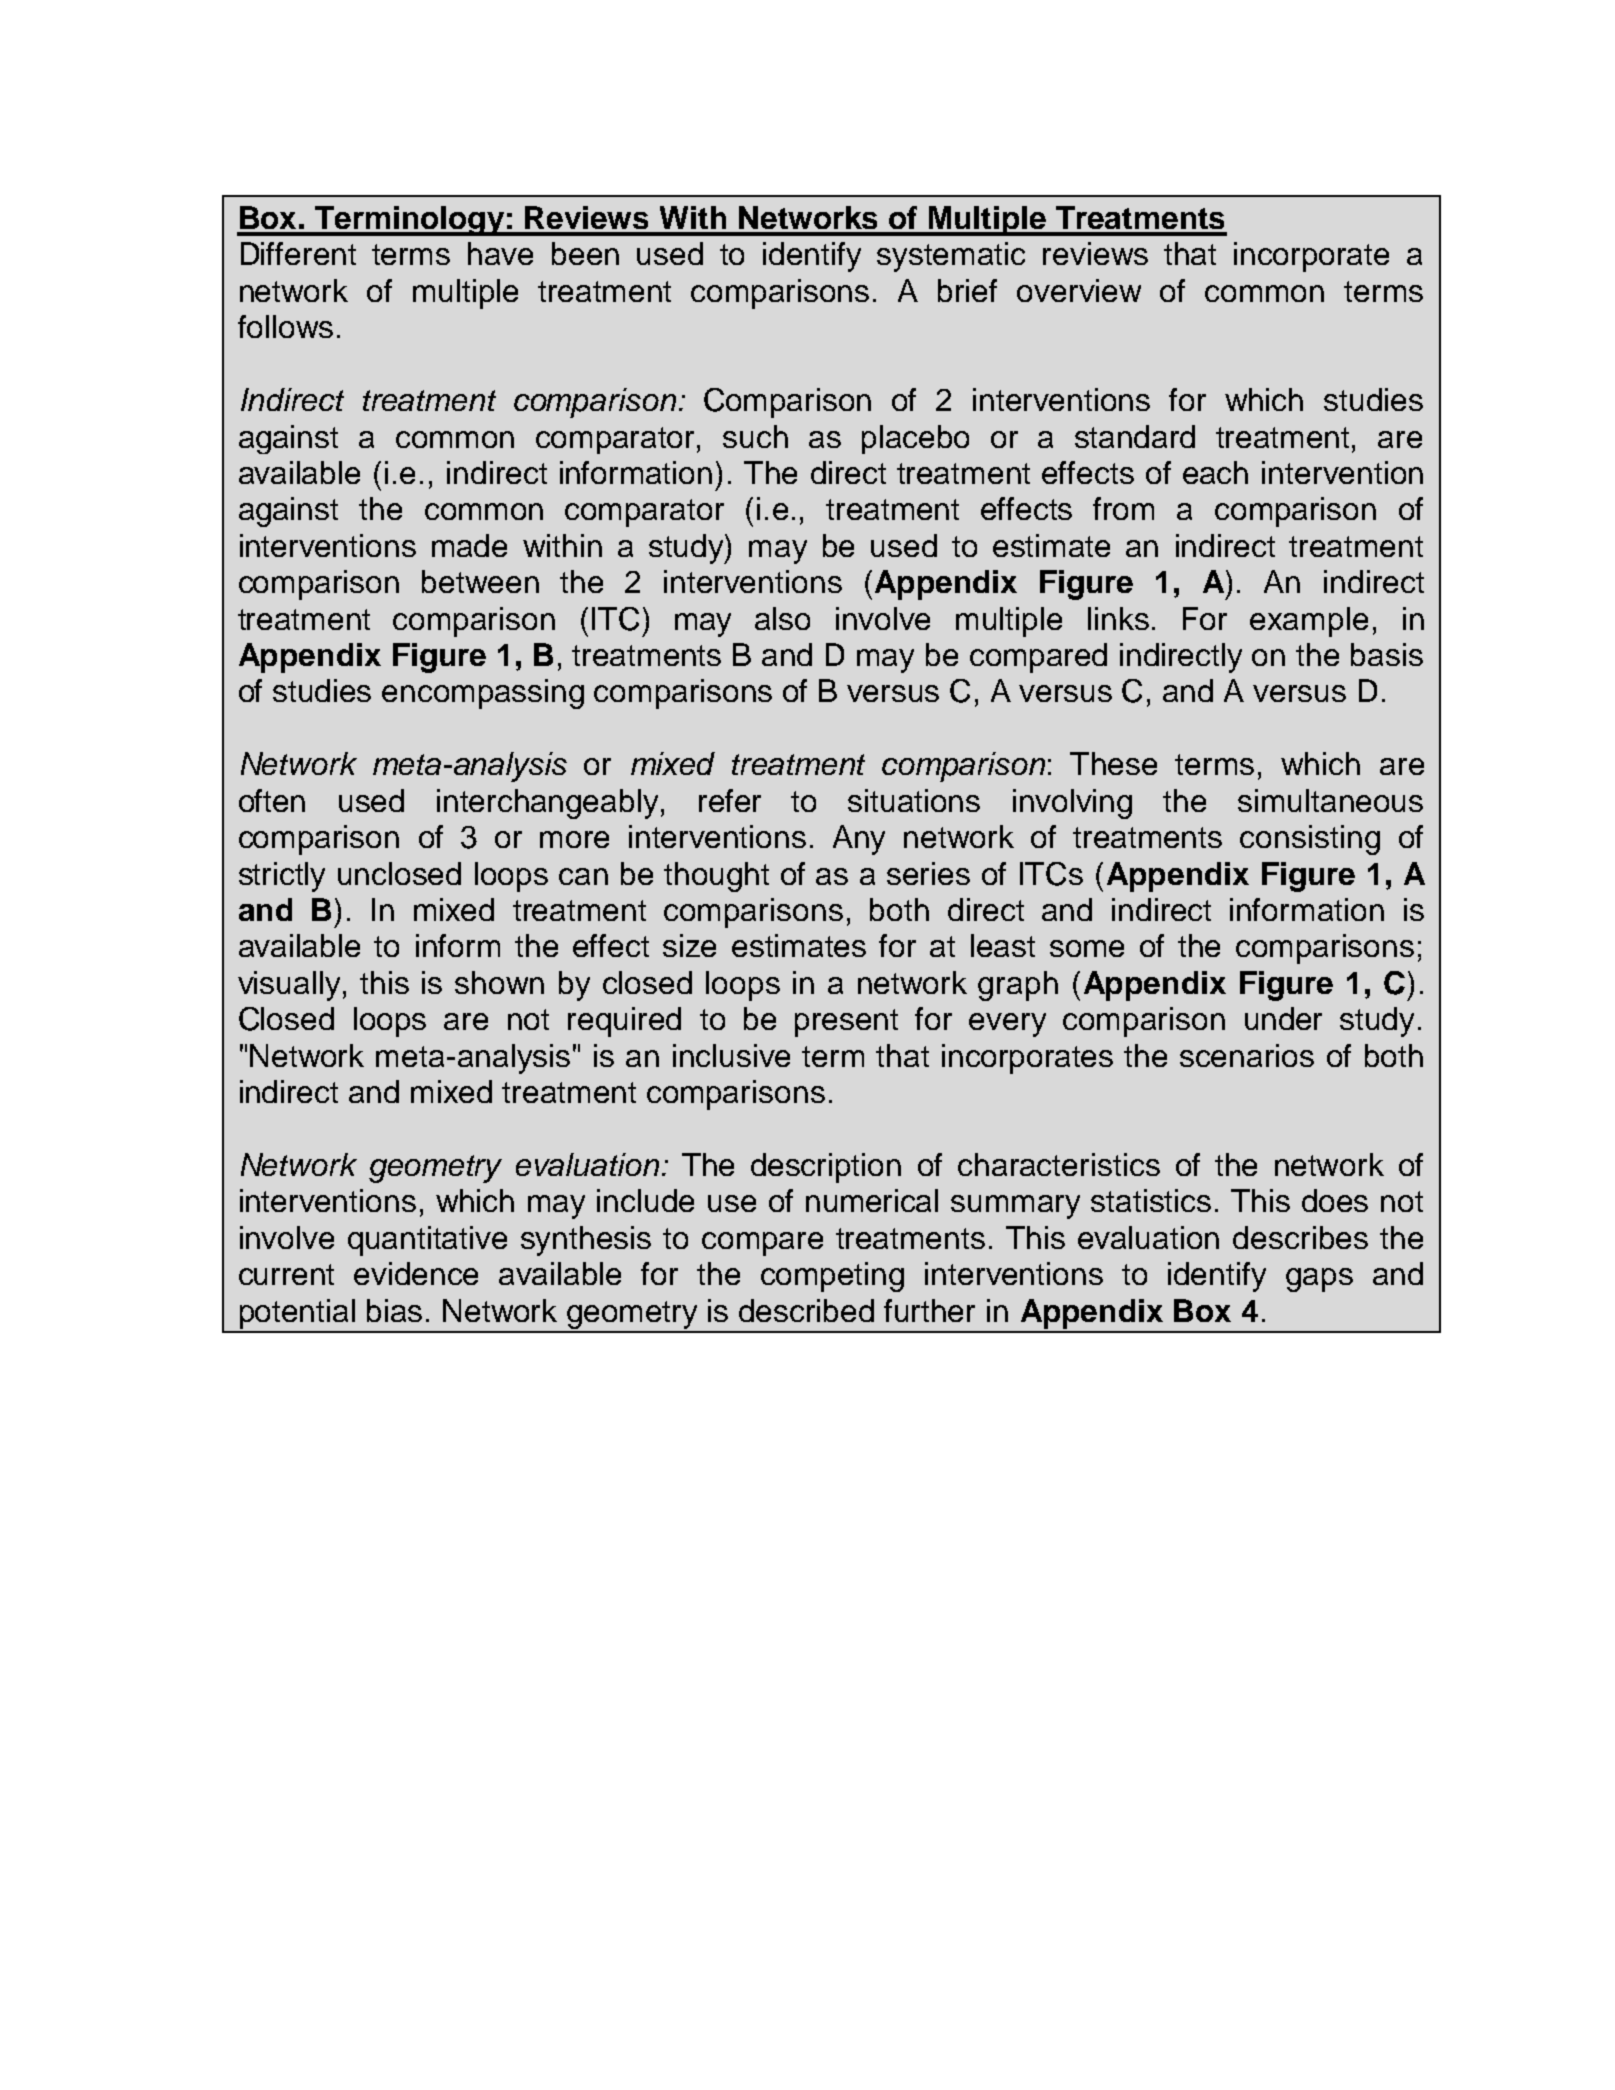 This screenshot has width=1615, height=2090. I want to click on evidence, so click(416, 1273).
